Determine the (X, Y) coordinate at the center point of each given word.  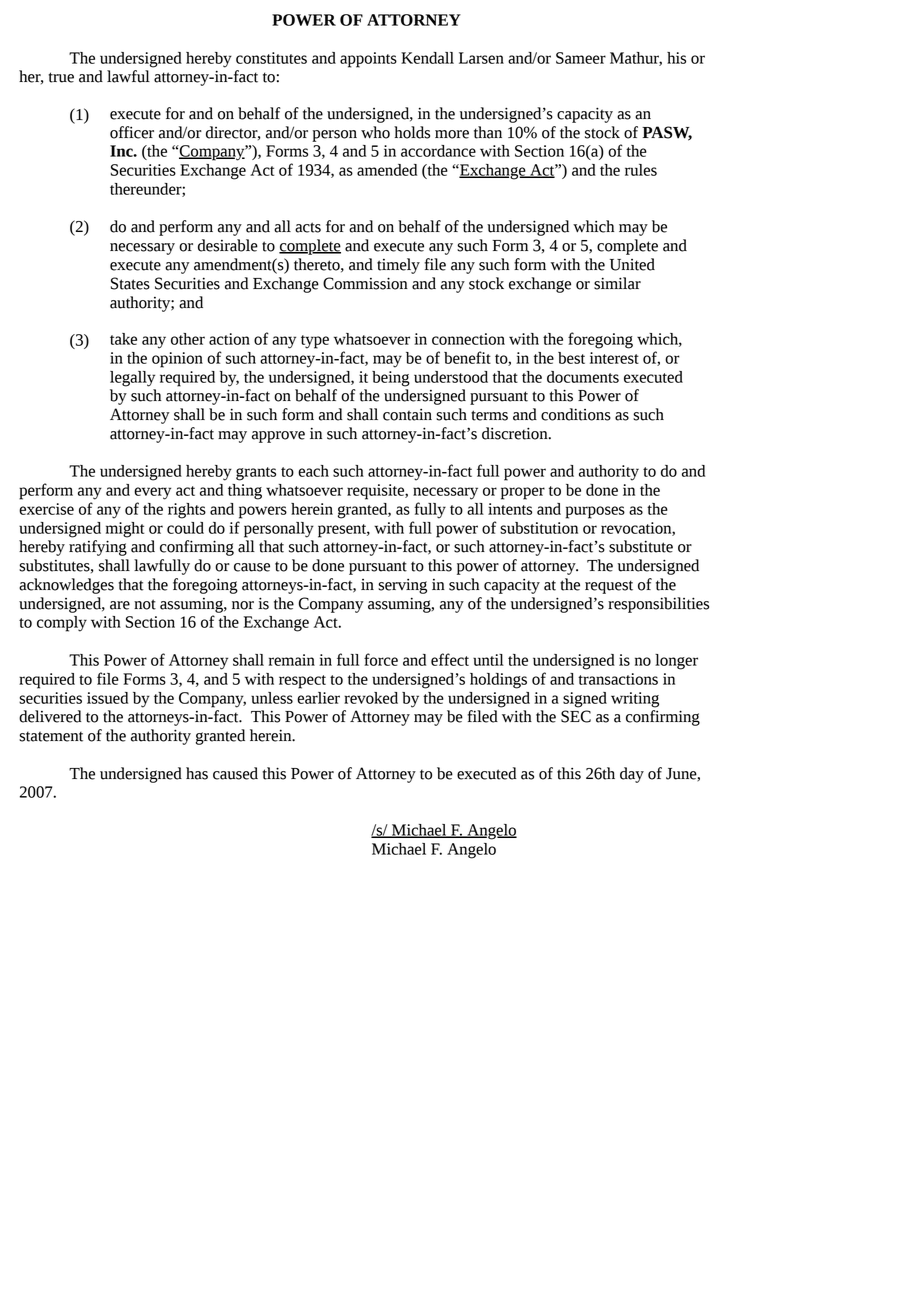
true (61, 77)
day (632, 775)
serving (402, 586)
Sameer (581, 58)
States (130, 283)
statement (51, 736)
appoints (368, 60)
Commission (365, 283)
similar (617, 283)
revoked (371, 698)
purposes (595, 512)
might (125, 530)
